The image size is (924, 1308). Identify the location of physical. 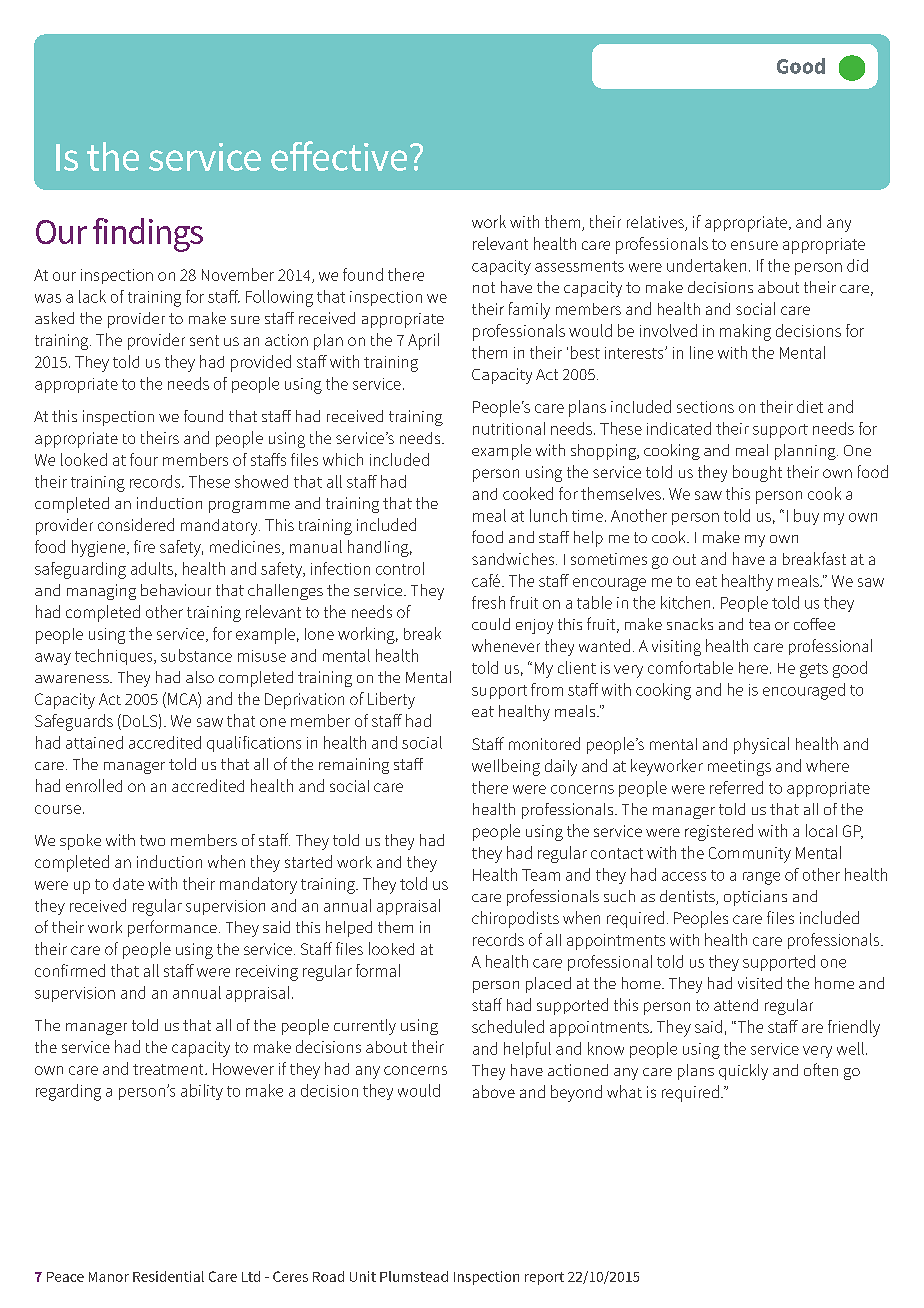
(761, 745).
